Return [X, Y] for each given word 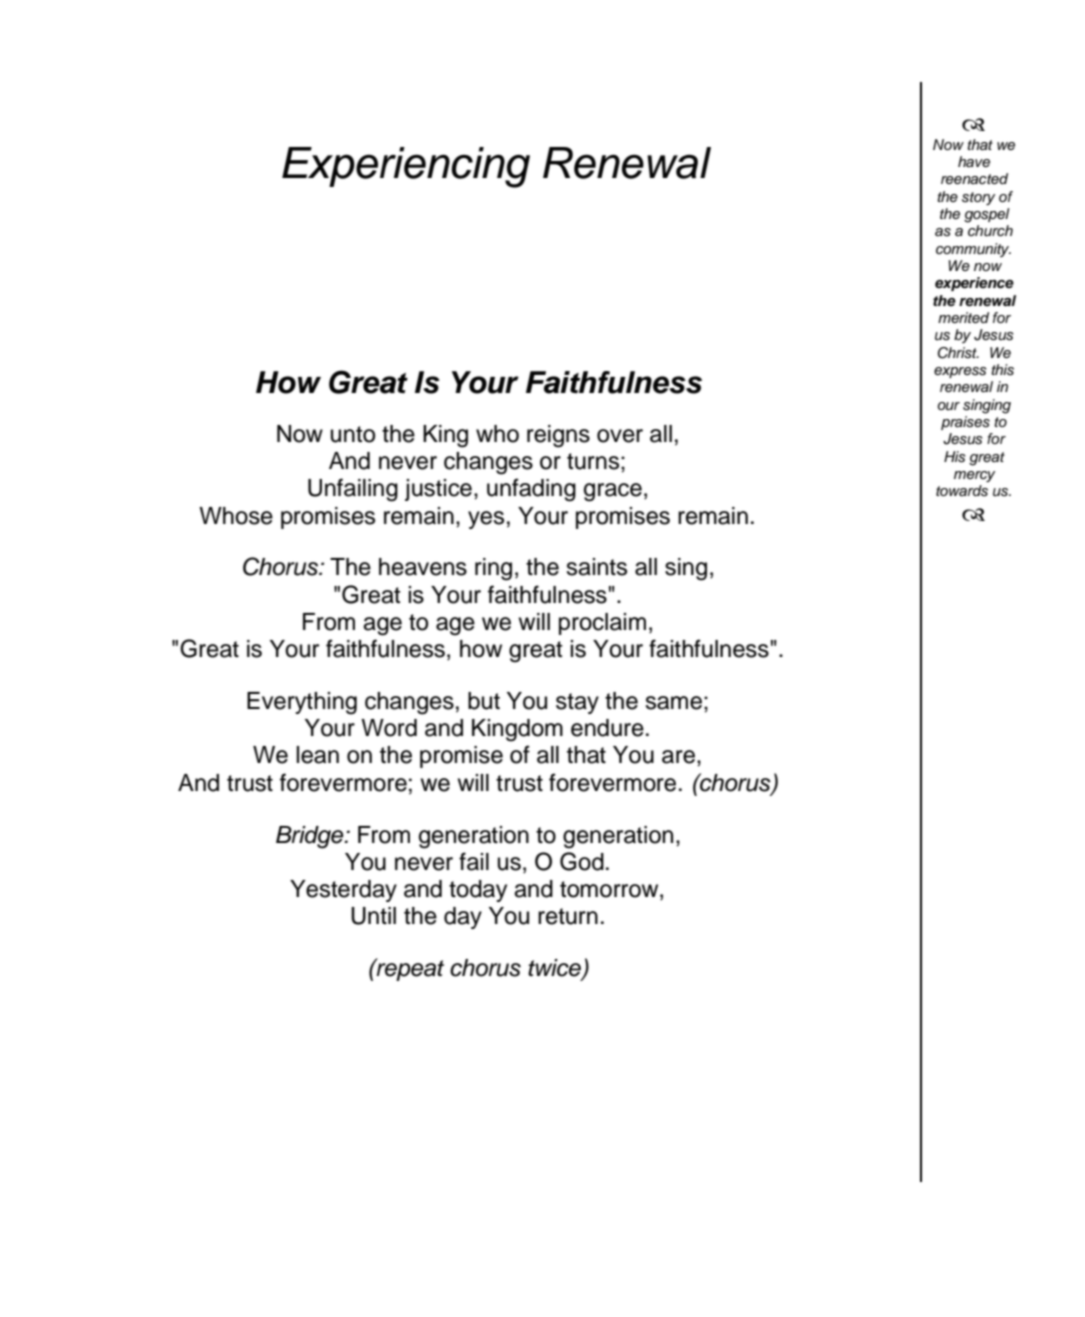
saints [596, 567]
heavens [423, 567]
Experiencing [406, 167]
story [978, 198]
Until [373, 916]
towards [962, 491]
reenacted [974, 178]
